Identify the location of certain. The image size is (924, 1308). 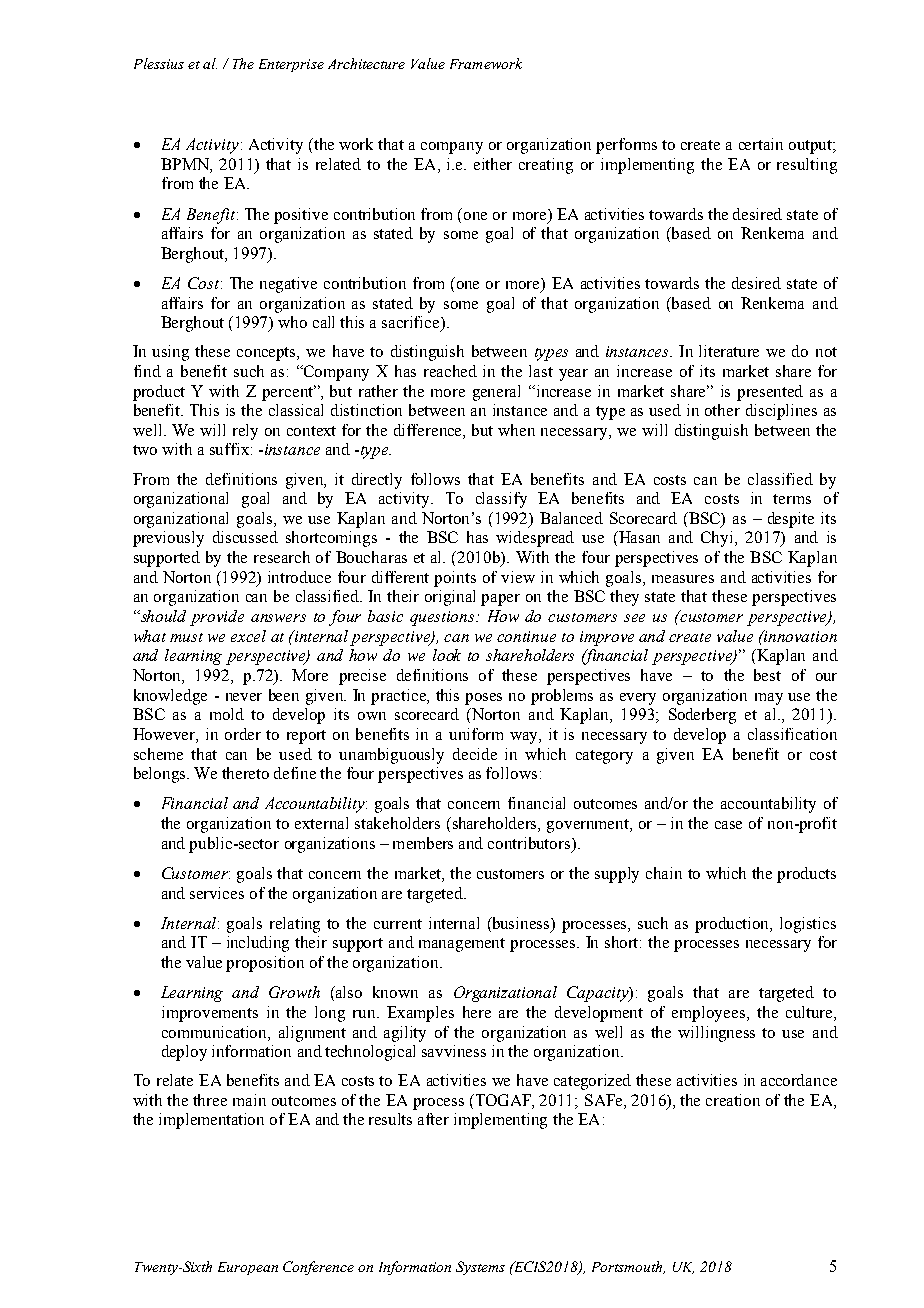
(761, 144).
